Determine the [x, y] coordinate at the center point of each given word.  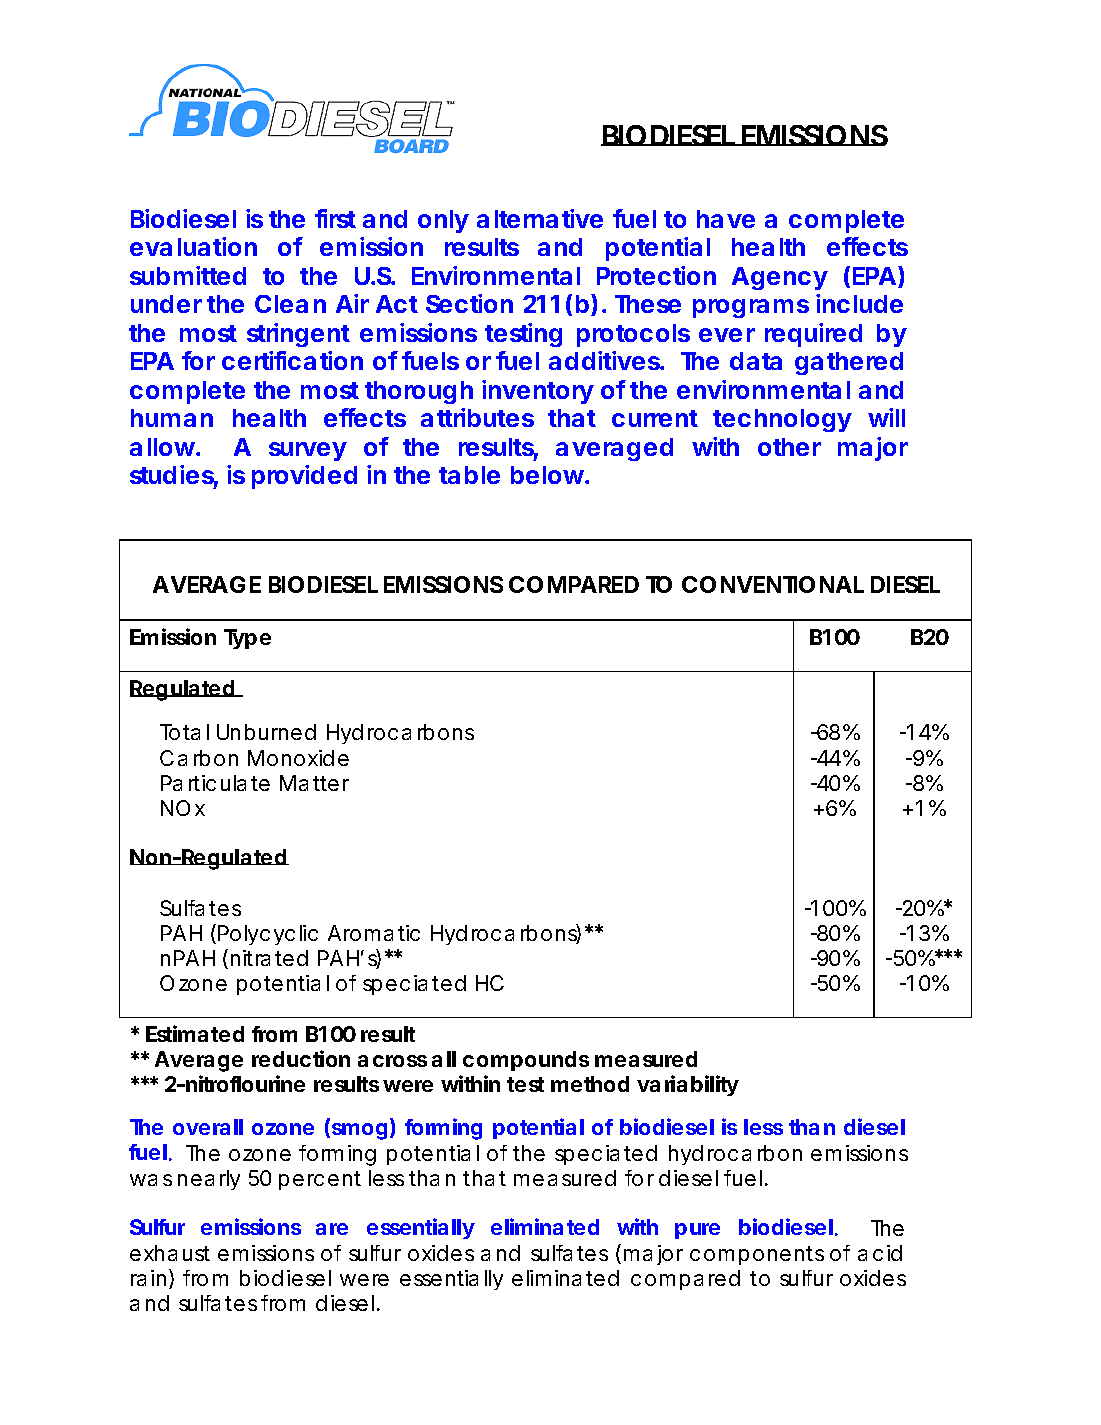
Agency [780, 278]
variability [688, 1085]
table [469, 475]
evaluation [193, 246]
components [757, 1255]
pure [697, 1231]
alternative [540, 218]
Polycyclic [268, 935]
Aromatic [374, 933]
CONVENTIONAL [773, 584]
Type [247, 639]
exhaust [170, 1253]
